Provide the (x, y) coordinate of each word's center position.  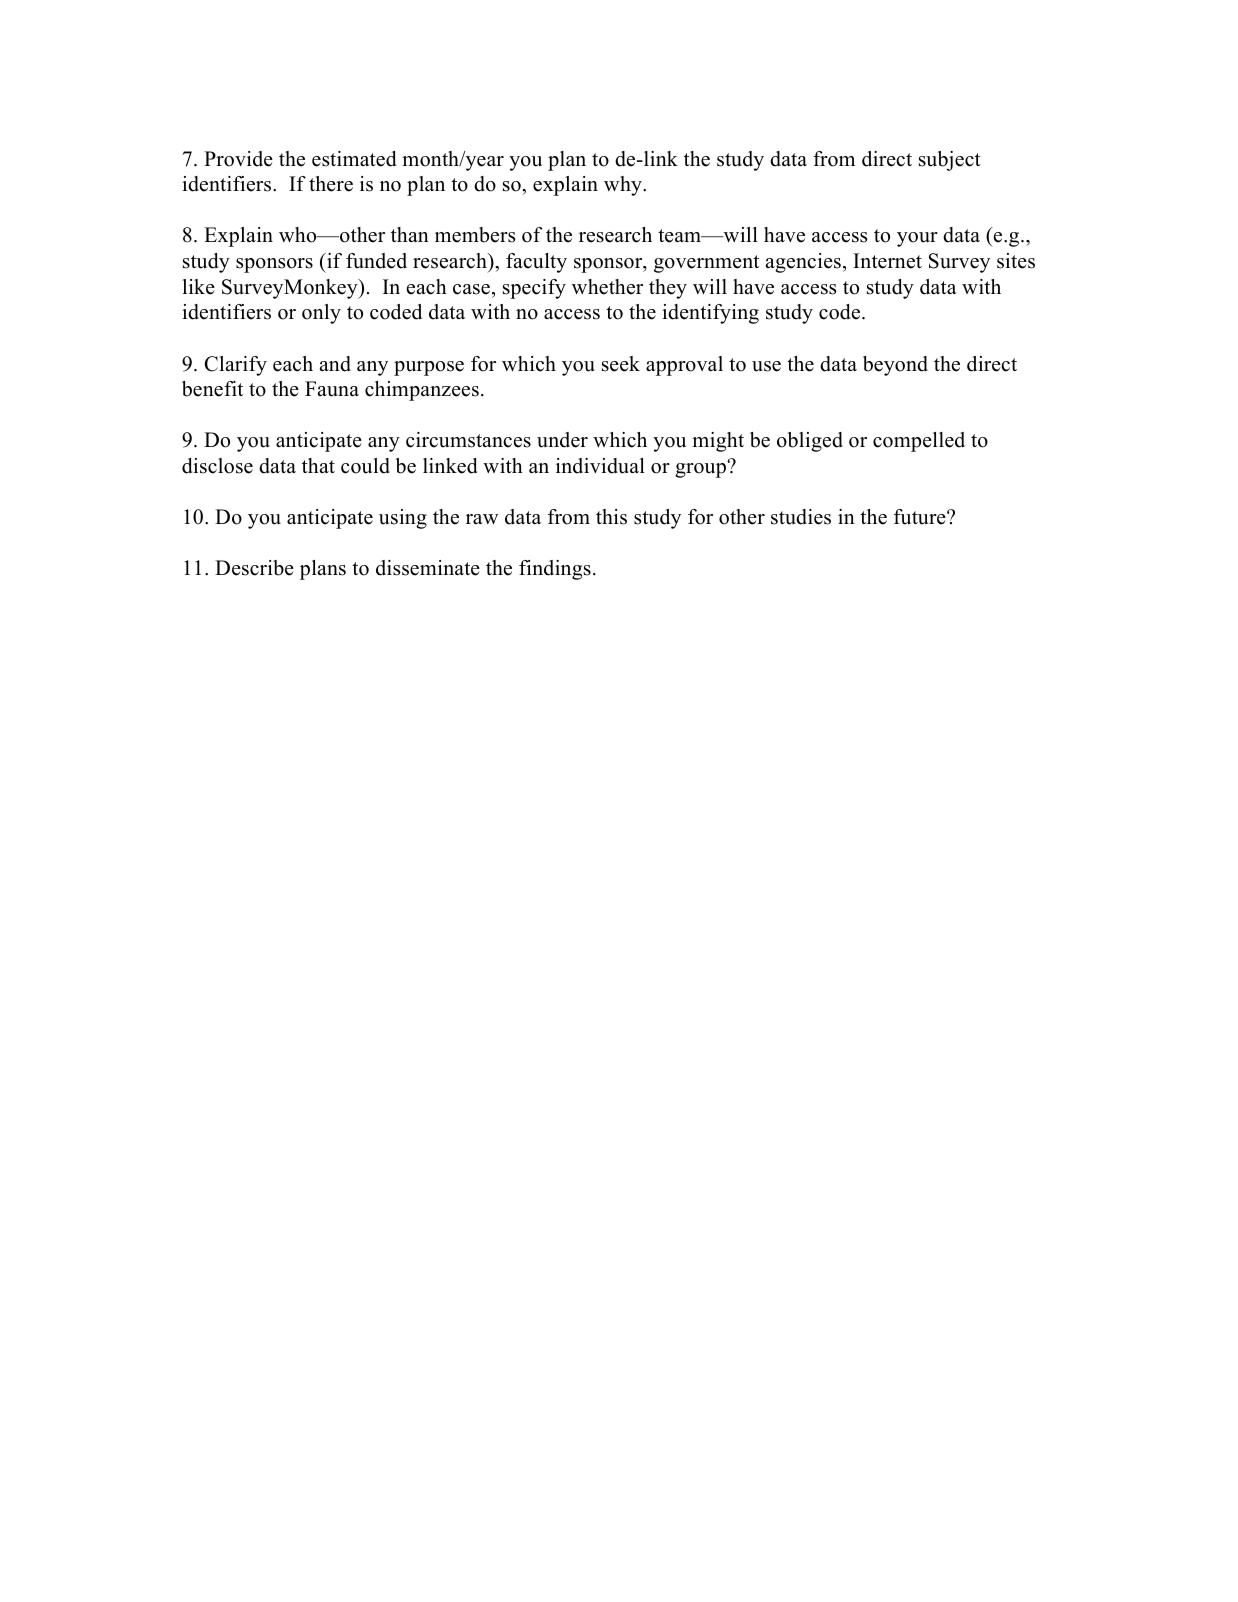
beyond (895, 366)
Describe (254, 568)
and (335, 364)
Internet (887, 261)
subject (950, 161)
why (624, 186)
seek (621, 364)
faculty (536, 263)
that (318, 465)
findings (555, 570)
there (331, 184)
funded (376, 261)
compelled (919, 442)
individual (600, 466)
